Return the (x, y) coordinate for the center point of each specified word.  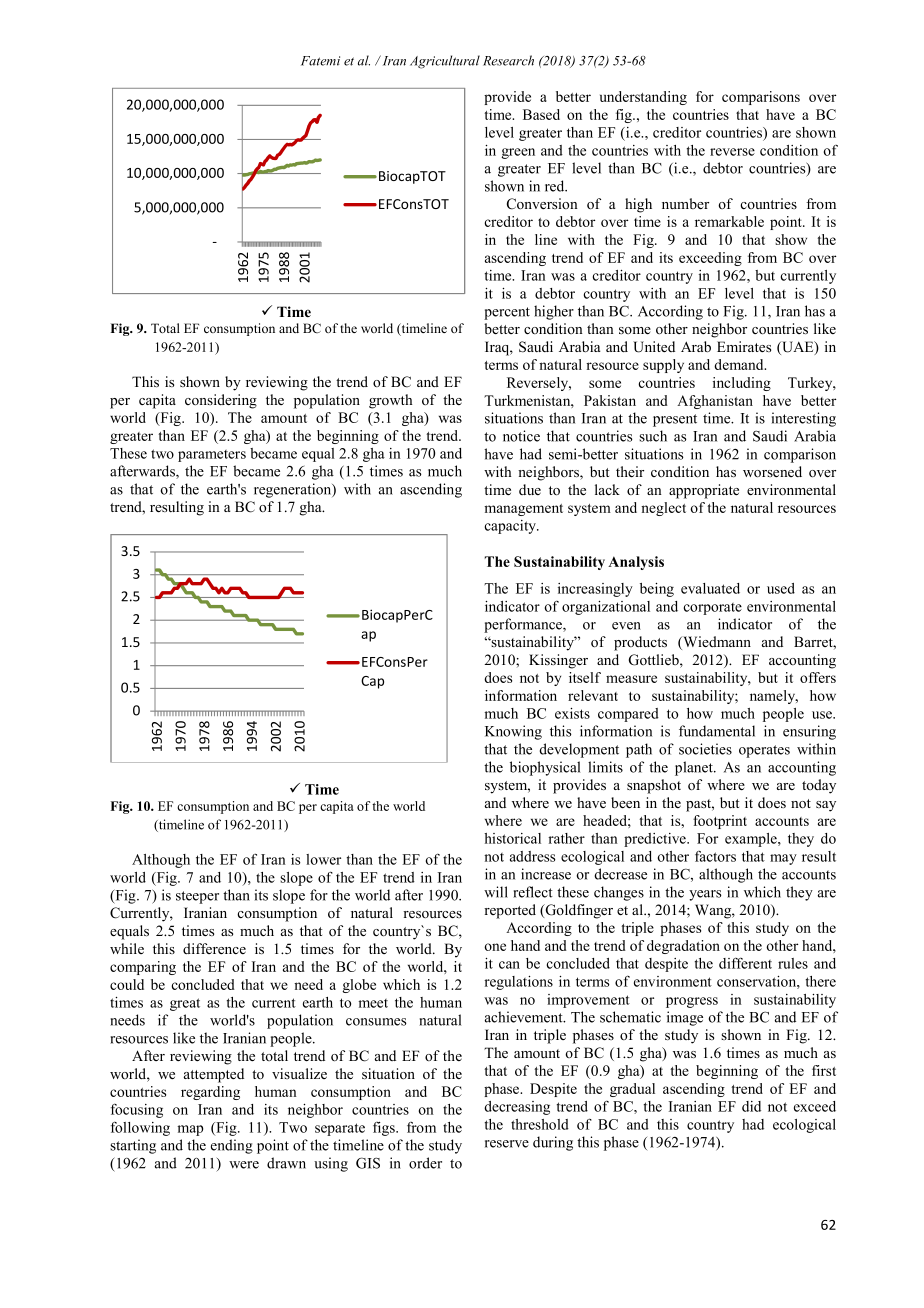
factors (715, 856)
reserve (507, 1144)
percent (507, 313)
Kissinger (558, 661)
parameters (212, 456)
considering (221, 401)
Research (508, 60)
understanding (643, 98)
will (496, 892)
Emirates (744, 346)
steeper (197, 897)
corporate (713, 609)
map (190, 1130)
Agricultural (445, 62)
